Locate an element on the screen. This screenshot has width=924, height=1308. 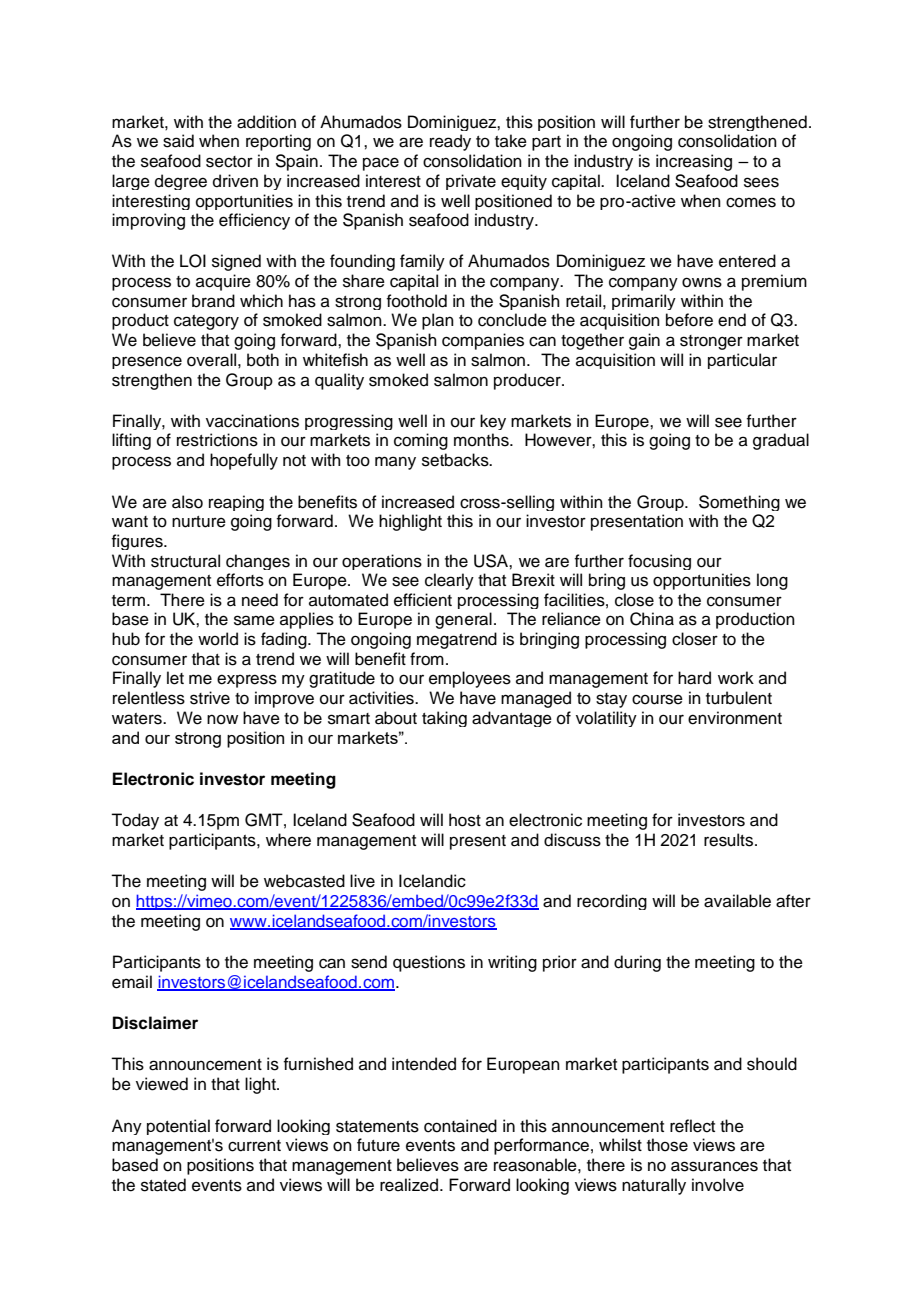
also is located at coordinates (187, 502).
